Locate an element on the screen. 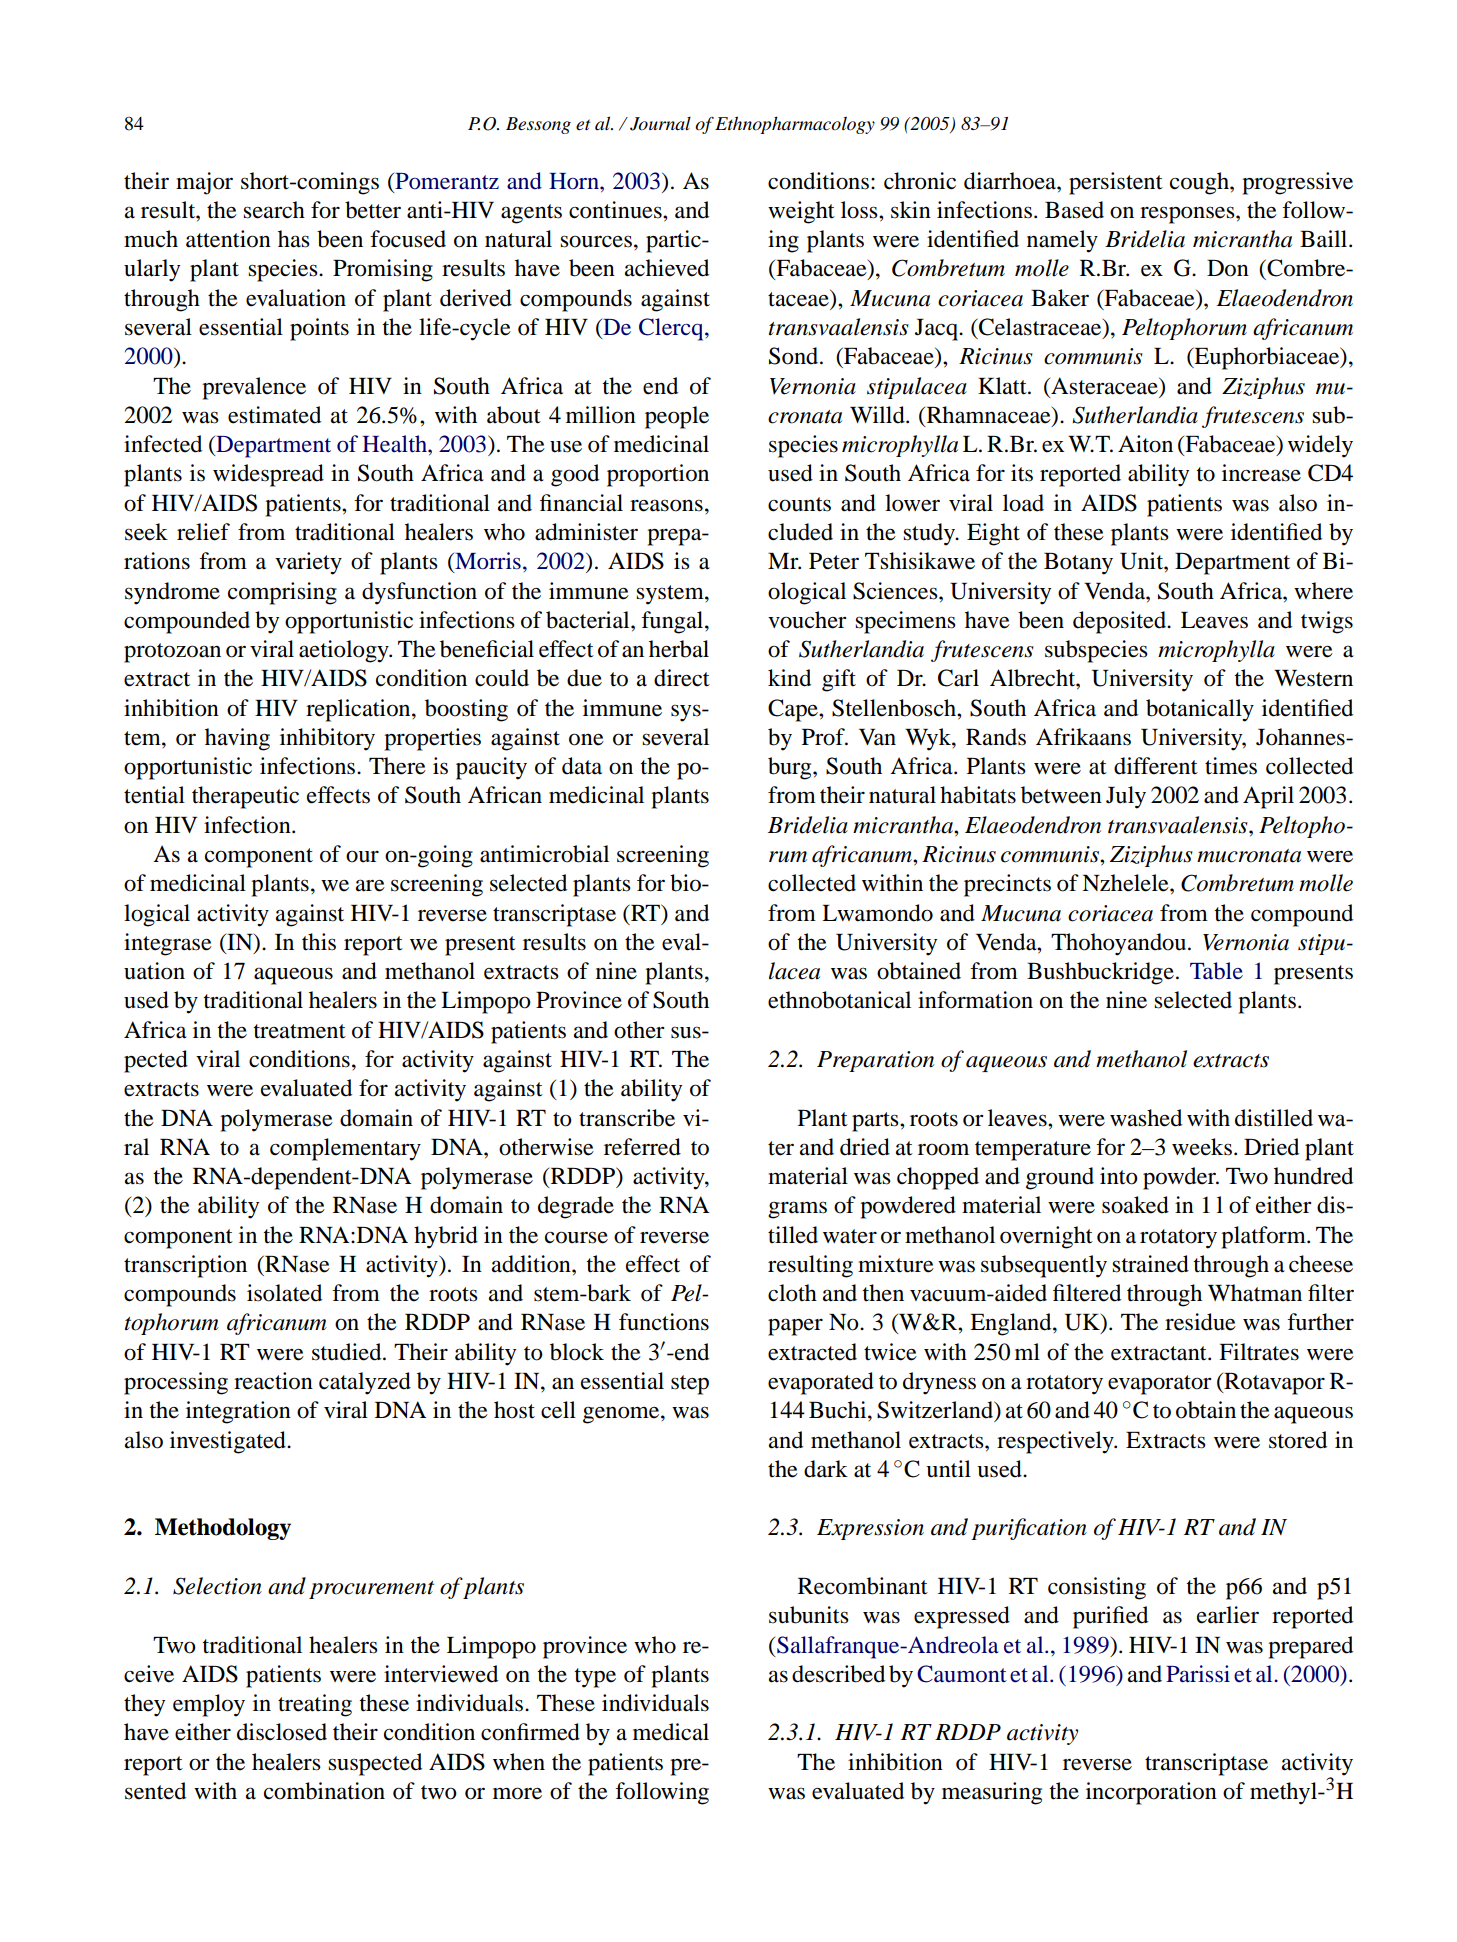 The image size is (1457, 1942). isolated is located at coordinates (284, 1293).
